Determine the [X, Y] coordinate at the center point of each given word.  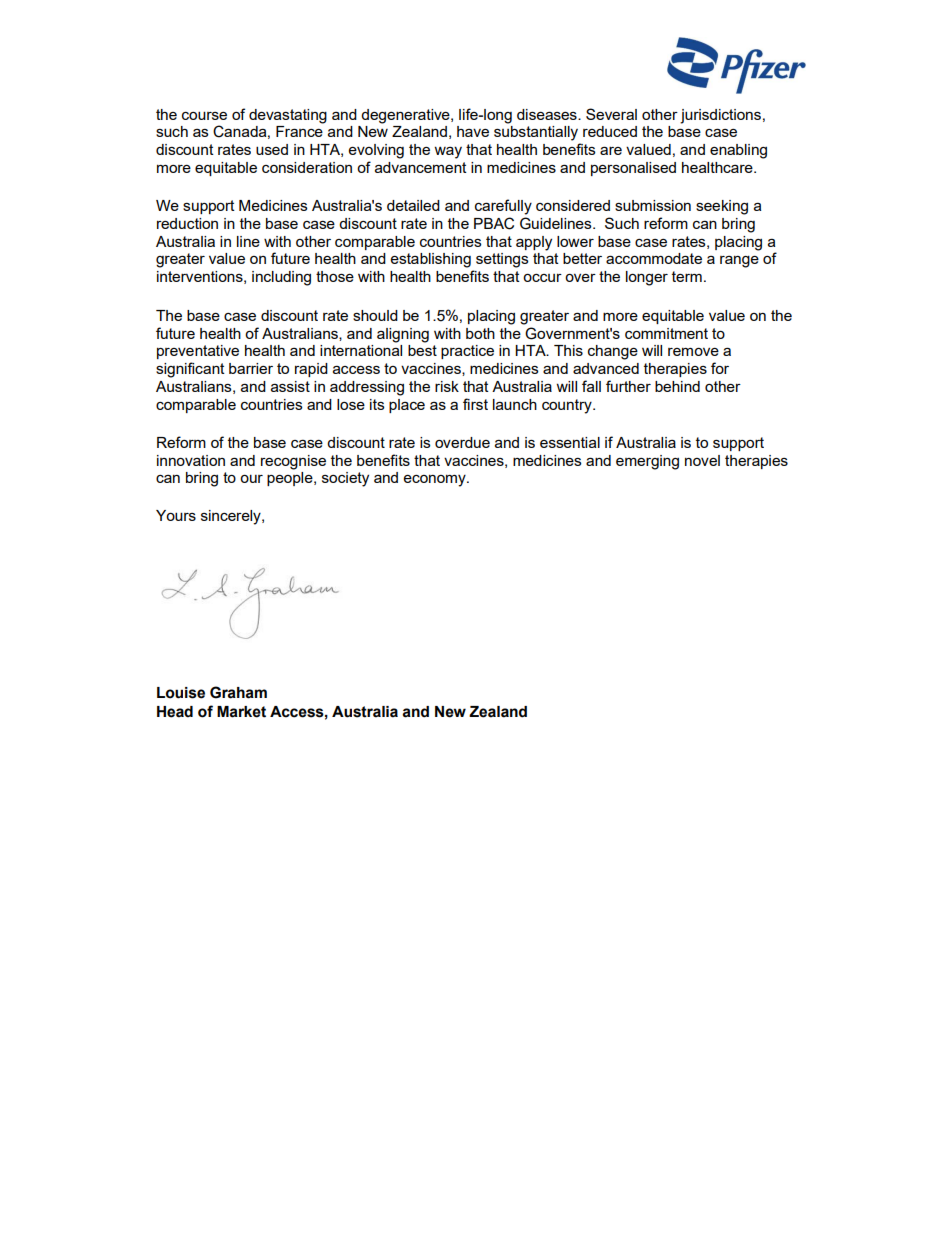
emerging [647, 462]
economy [436, 481]
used [272, 149]
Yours [176, 515]
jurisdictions [720, 116]
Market [241, 712]
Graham [238, 692]
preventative [198, 352]
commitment [666, 333]
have [473, 131]
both [480, 333]
